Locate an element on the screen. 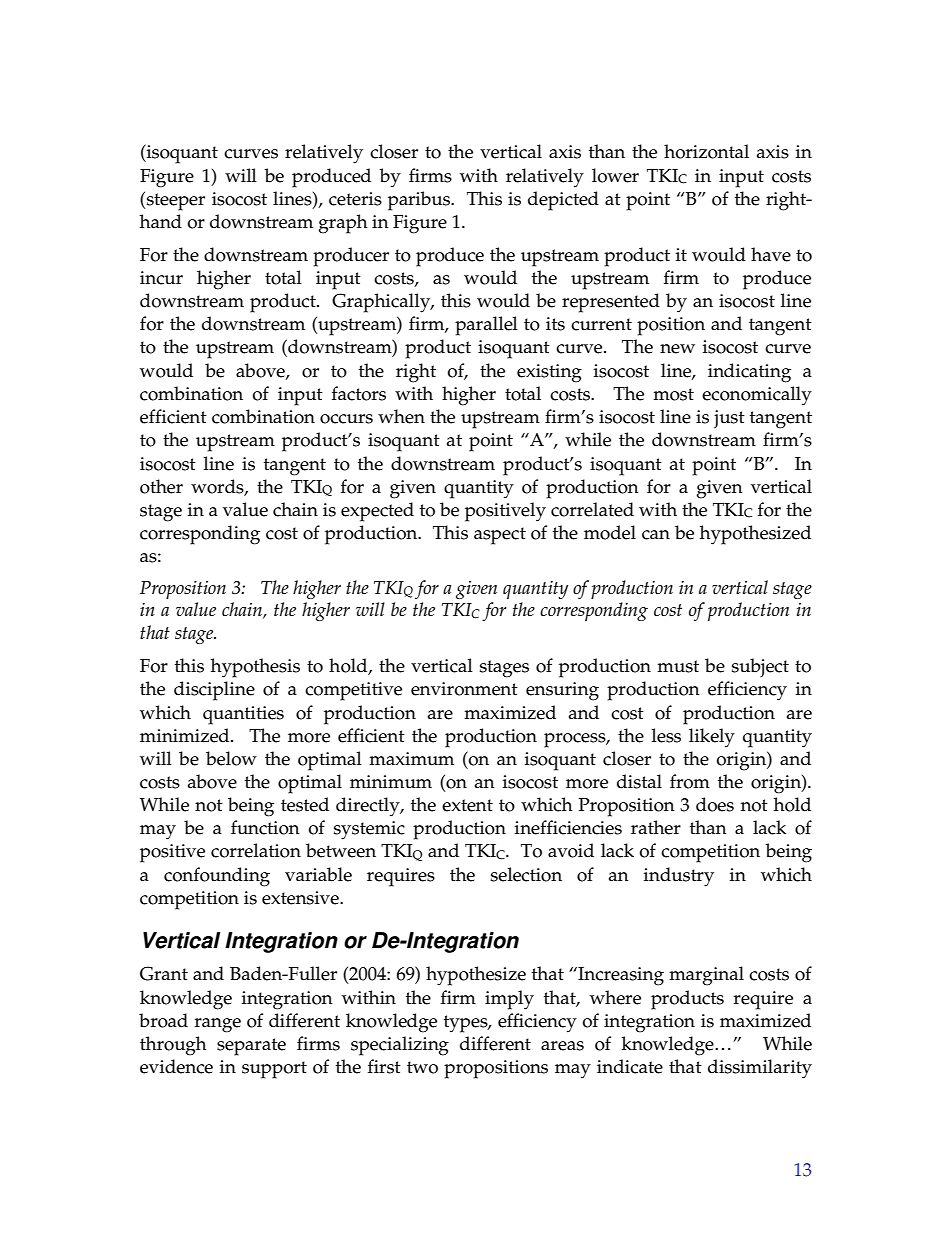  separate is located at coordinates (251, 1047).
